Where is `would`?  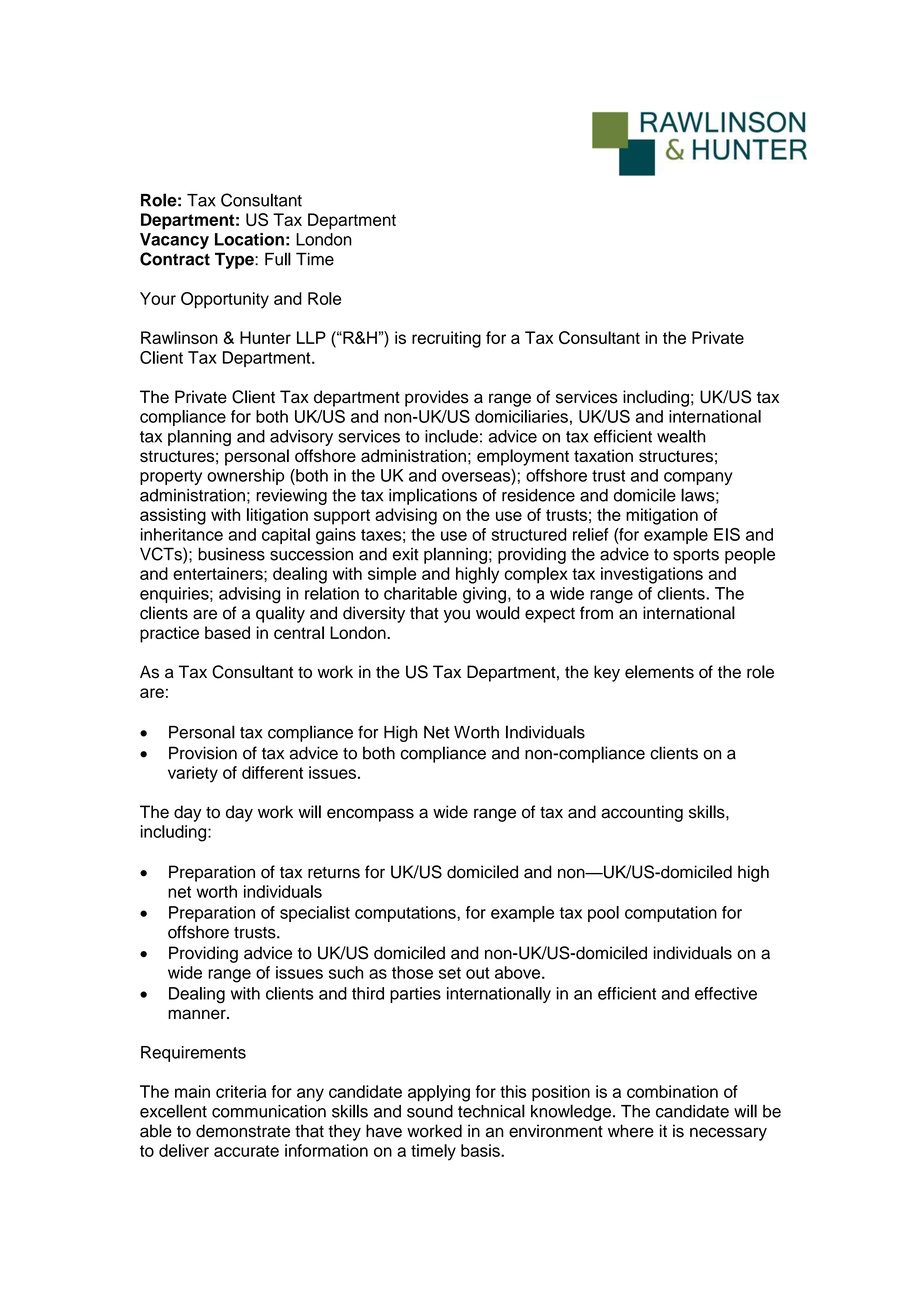
would is located at coordinates (497, 613).
